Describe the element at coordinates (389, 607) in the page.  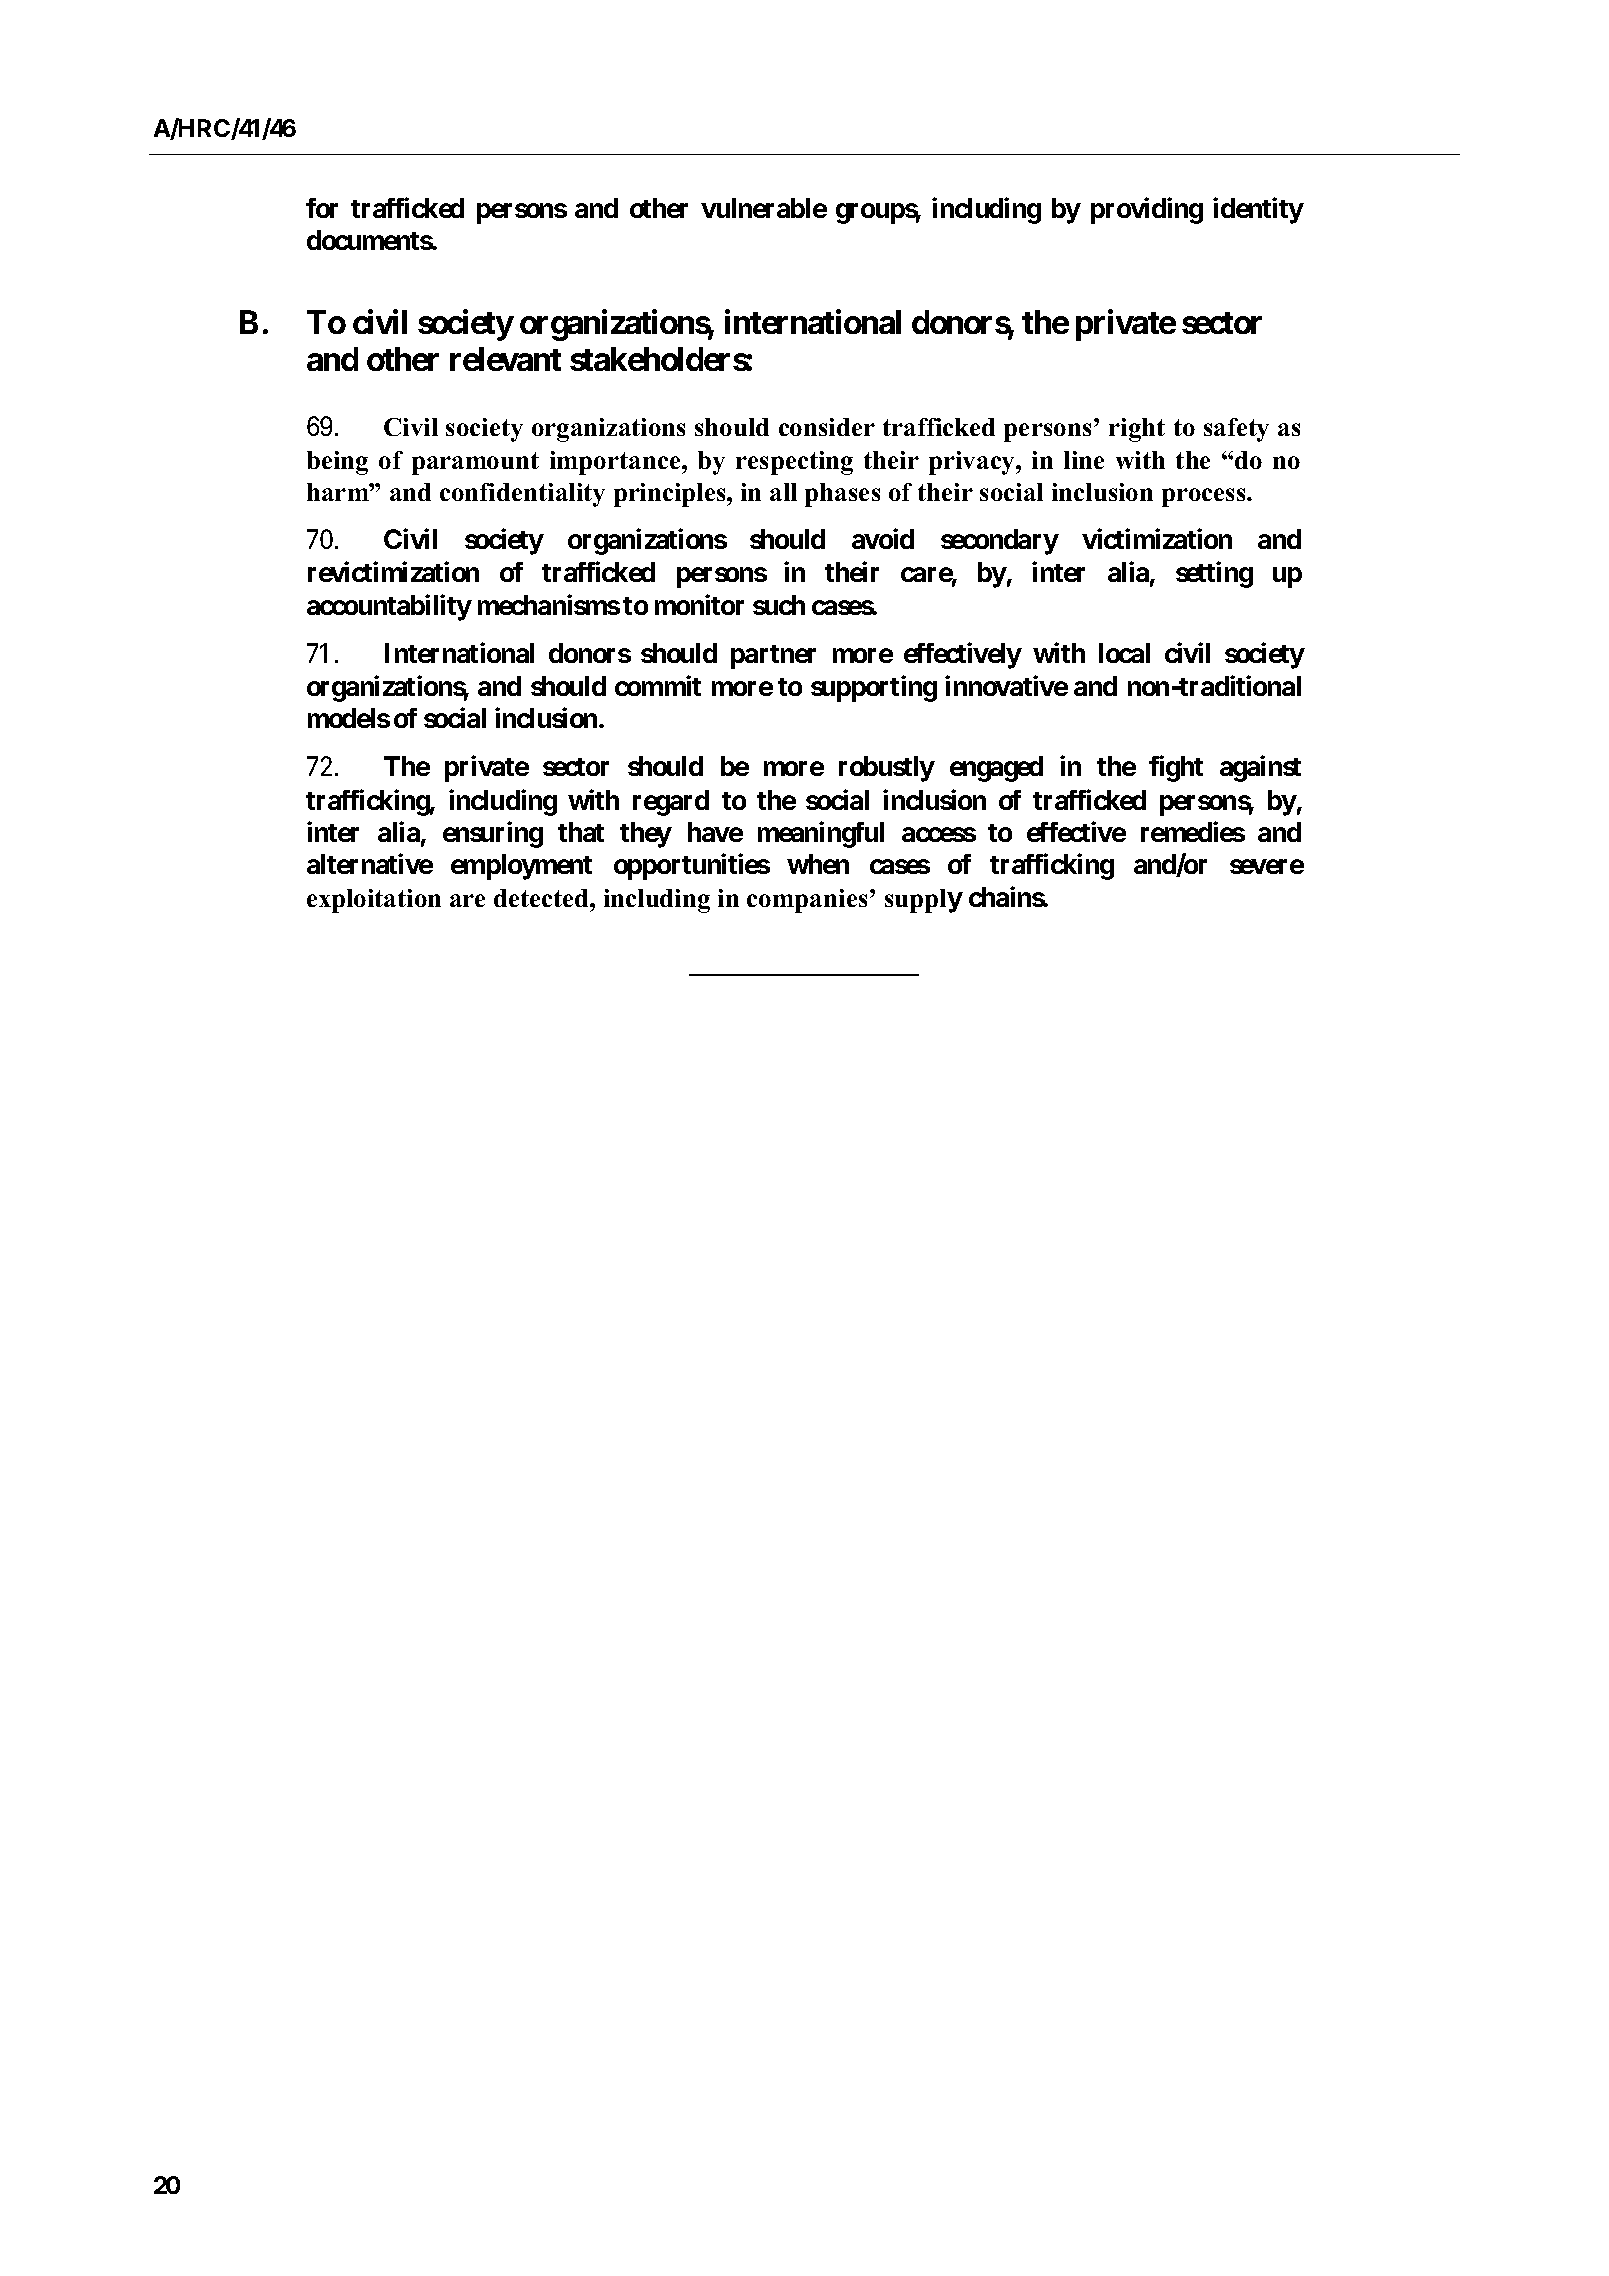
I see `accountability` at that location.
